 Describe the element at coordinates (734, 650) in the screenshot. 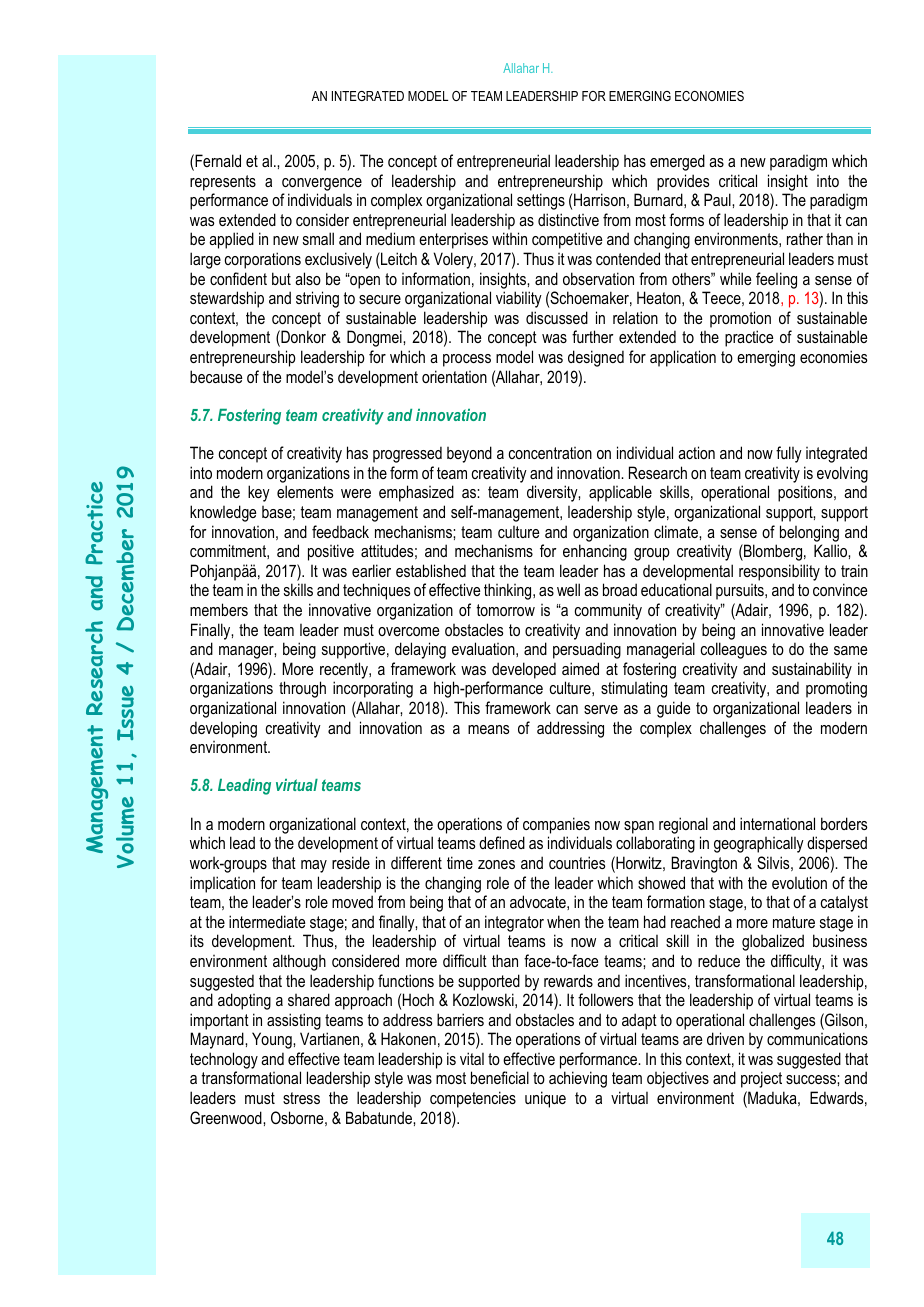

I see `colleagues` at that location.
